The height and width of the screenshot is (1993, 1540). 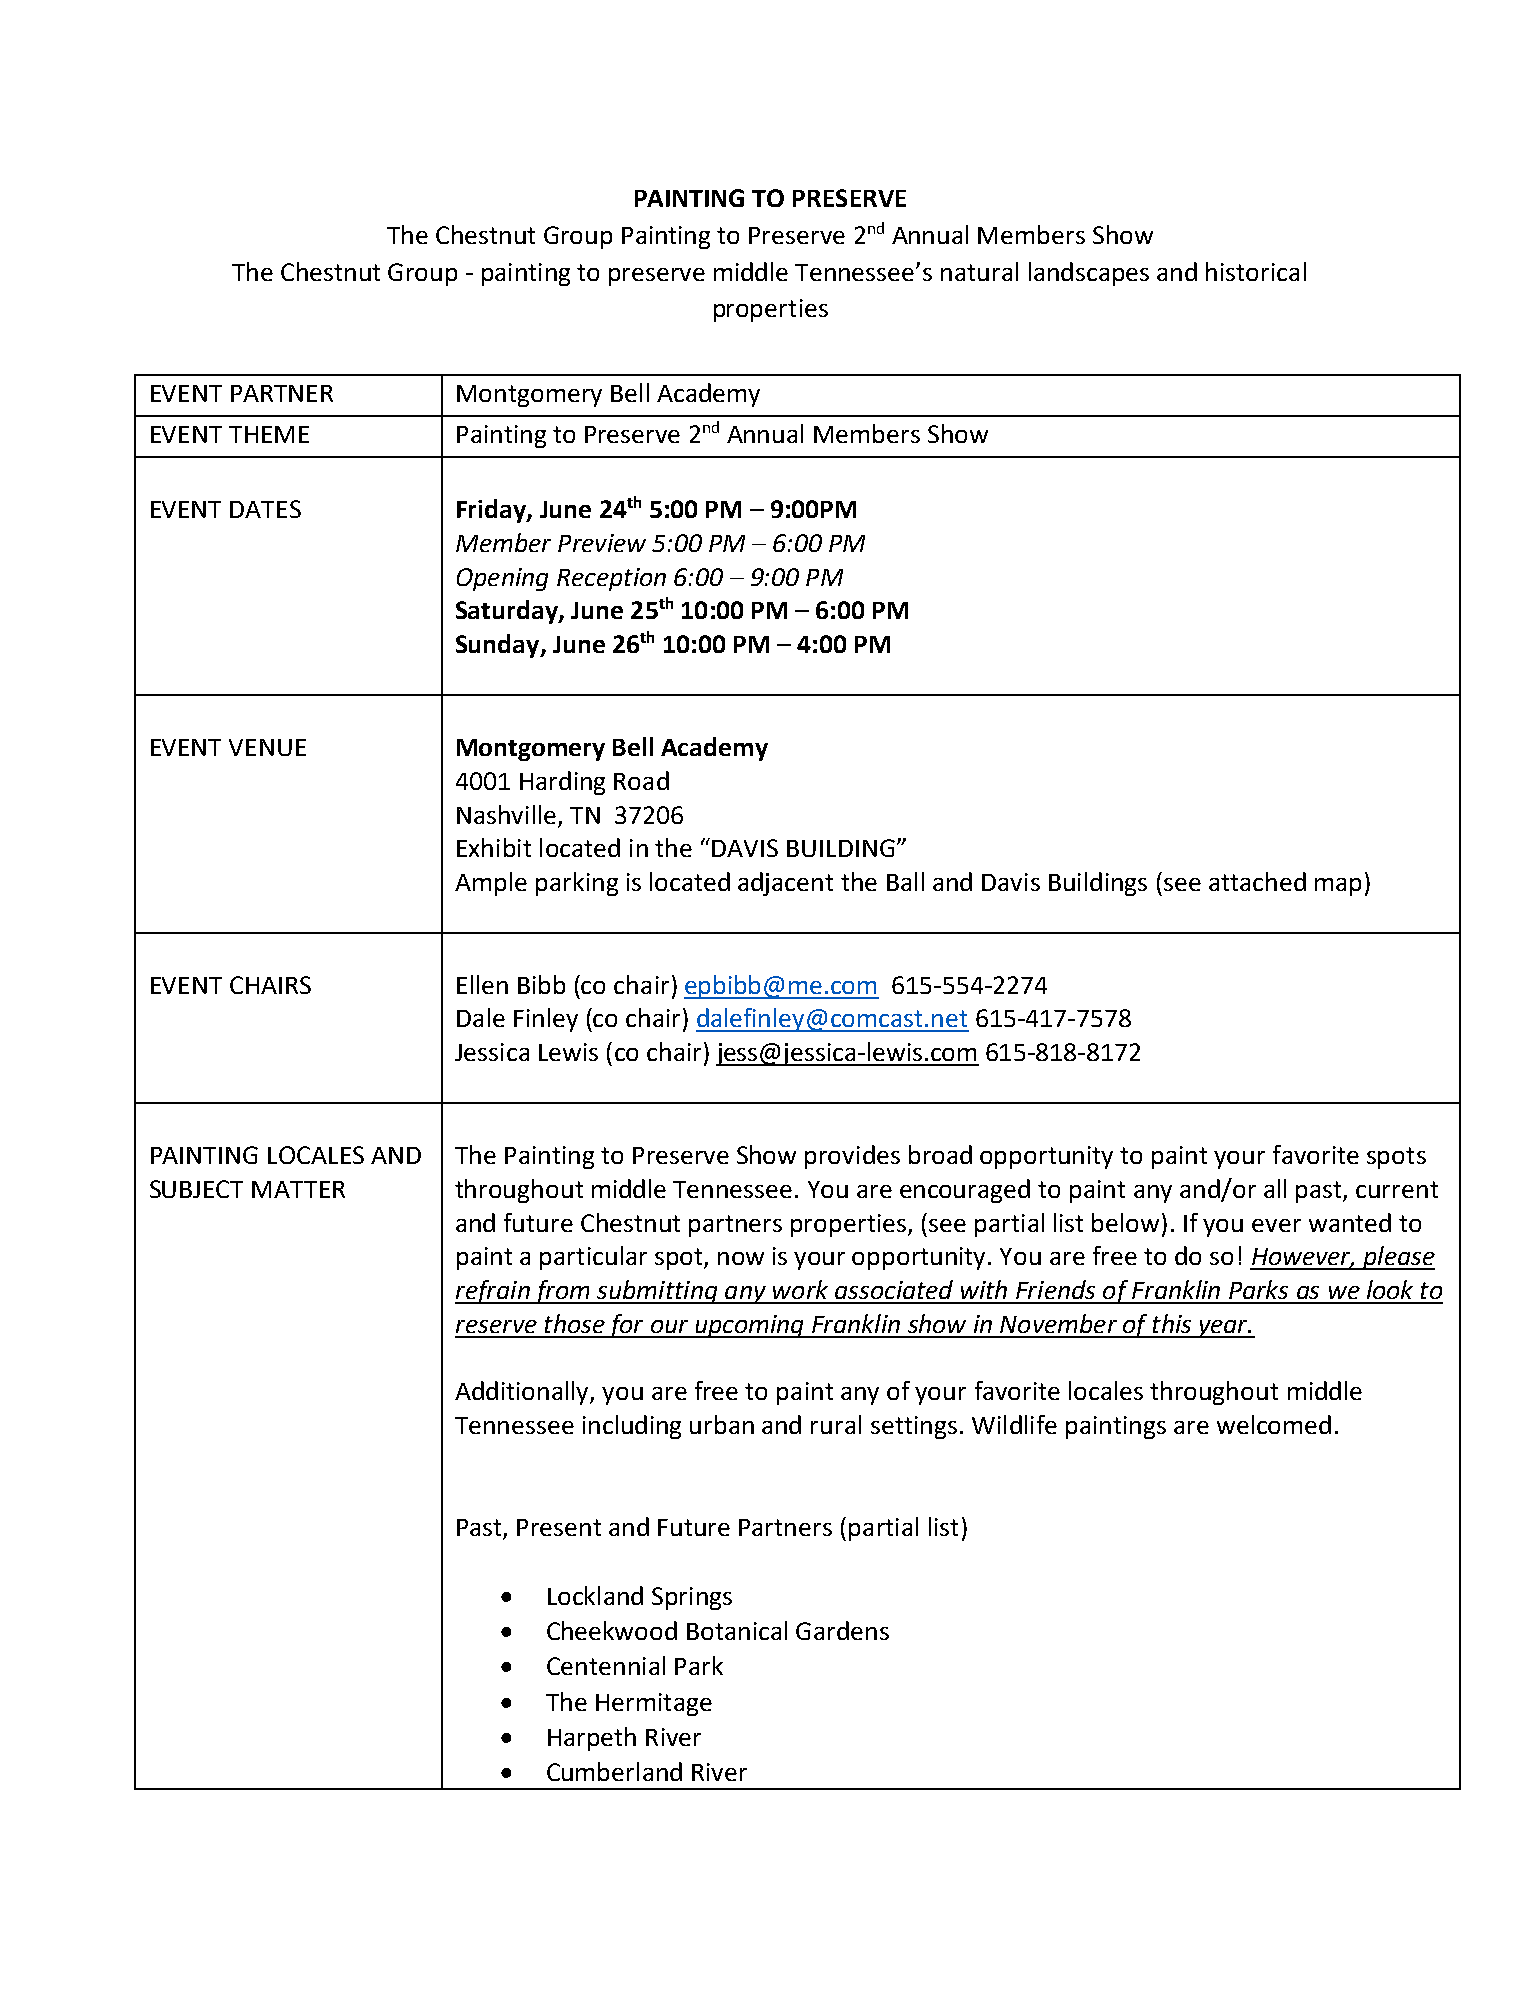 What do you see at coordinates (979, 271) in the screenshot?
I see `natural` at bounding box center [979, 271].
